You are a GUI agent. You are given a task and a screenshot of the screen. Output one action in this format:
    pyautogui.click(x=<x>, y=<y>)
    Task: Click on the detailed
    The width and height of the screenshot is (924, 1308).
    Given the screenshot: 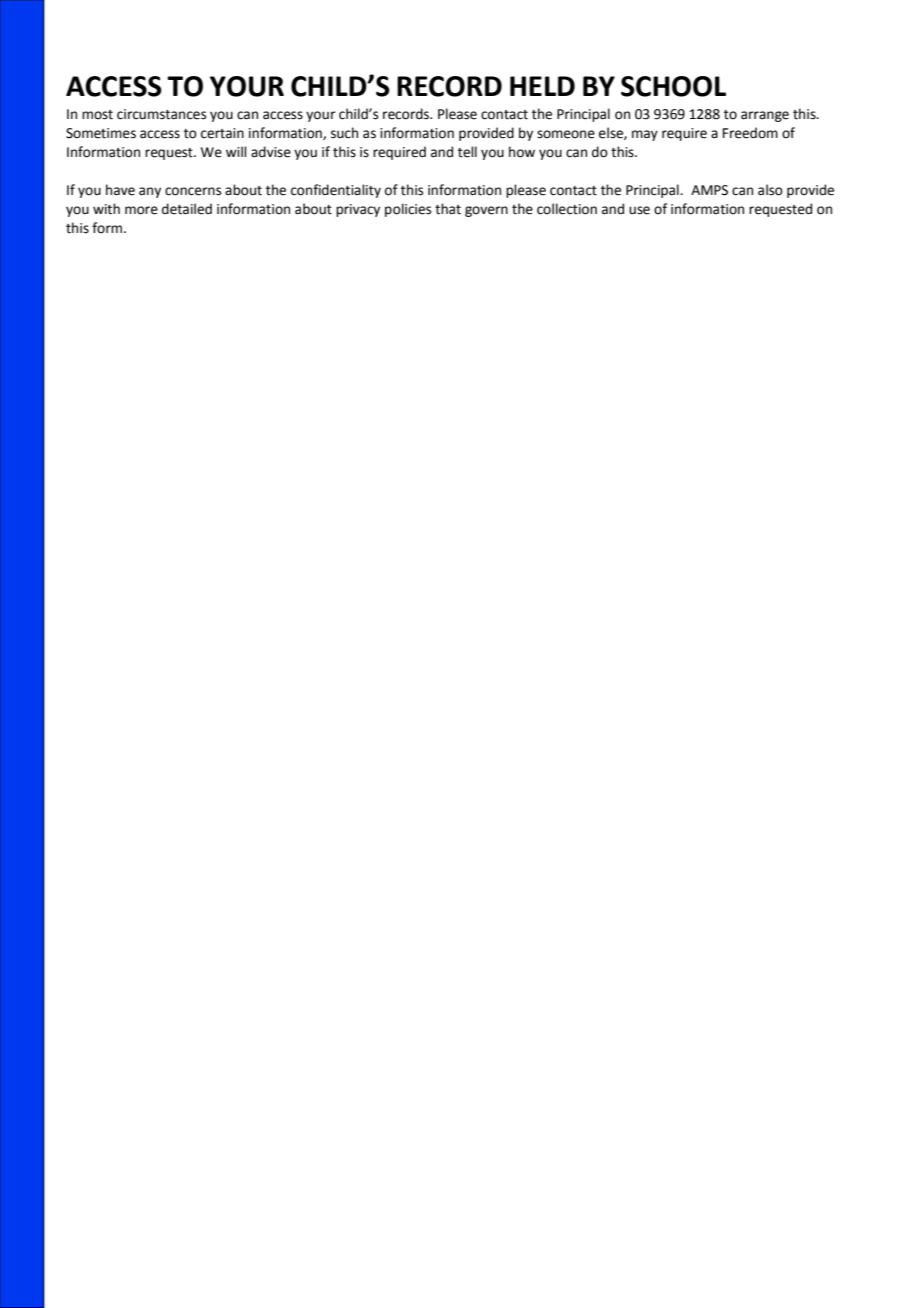 What is the action you would take?
    pyautogui.click(x=187, y=209)
